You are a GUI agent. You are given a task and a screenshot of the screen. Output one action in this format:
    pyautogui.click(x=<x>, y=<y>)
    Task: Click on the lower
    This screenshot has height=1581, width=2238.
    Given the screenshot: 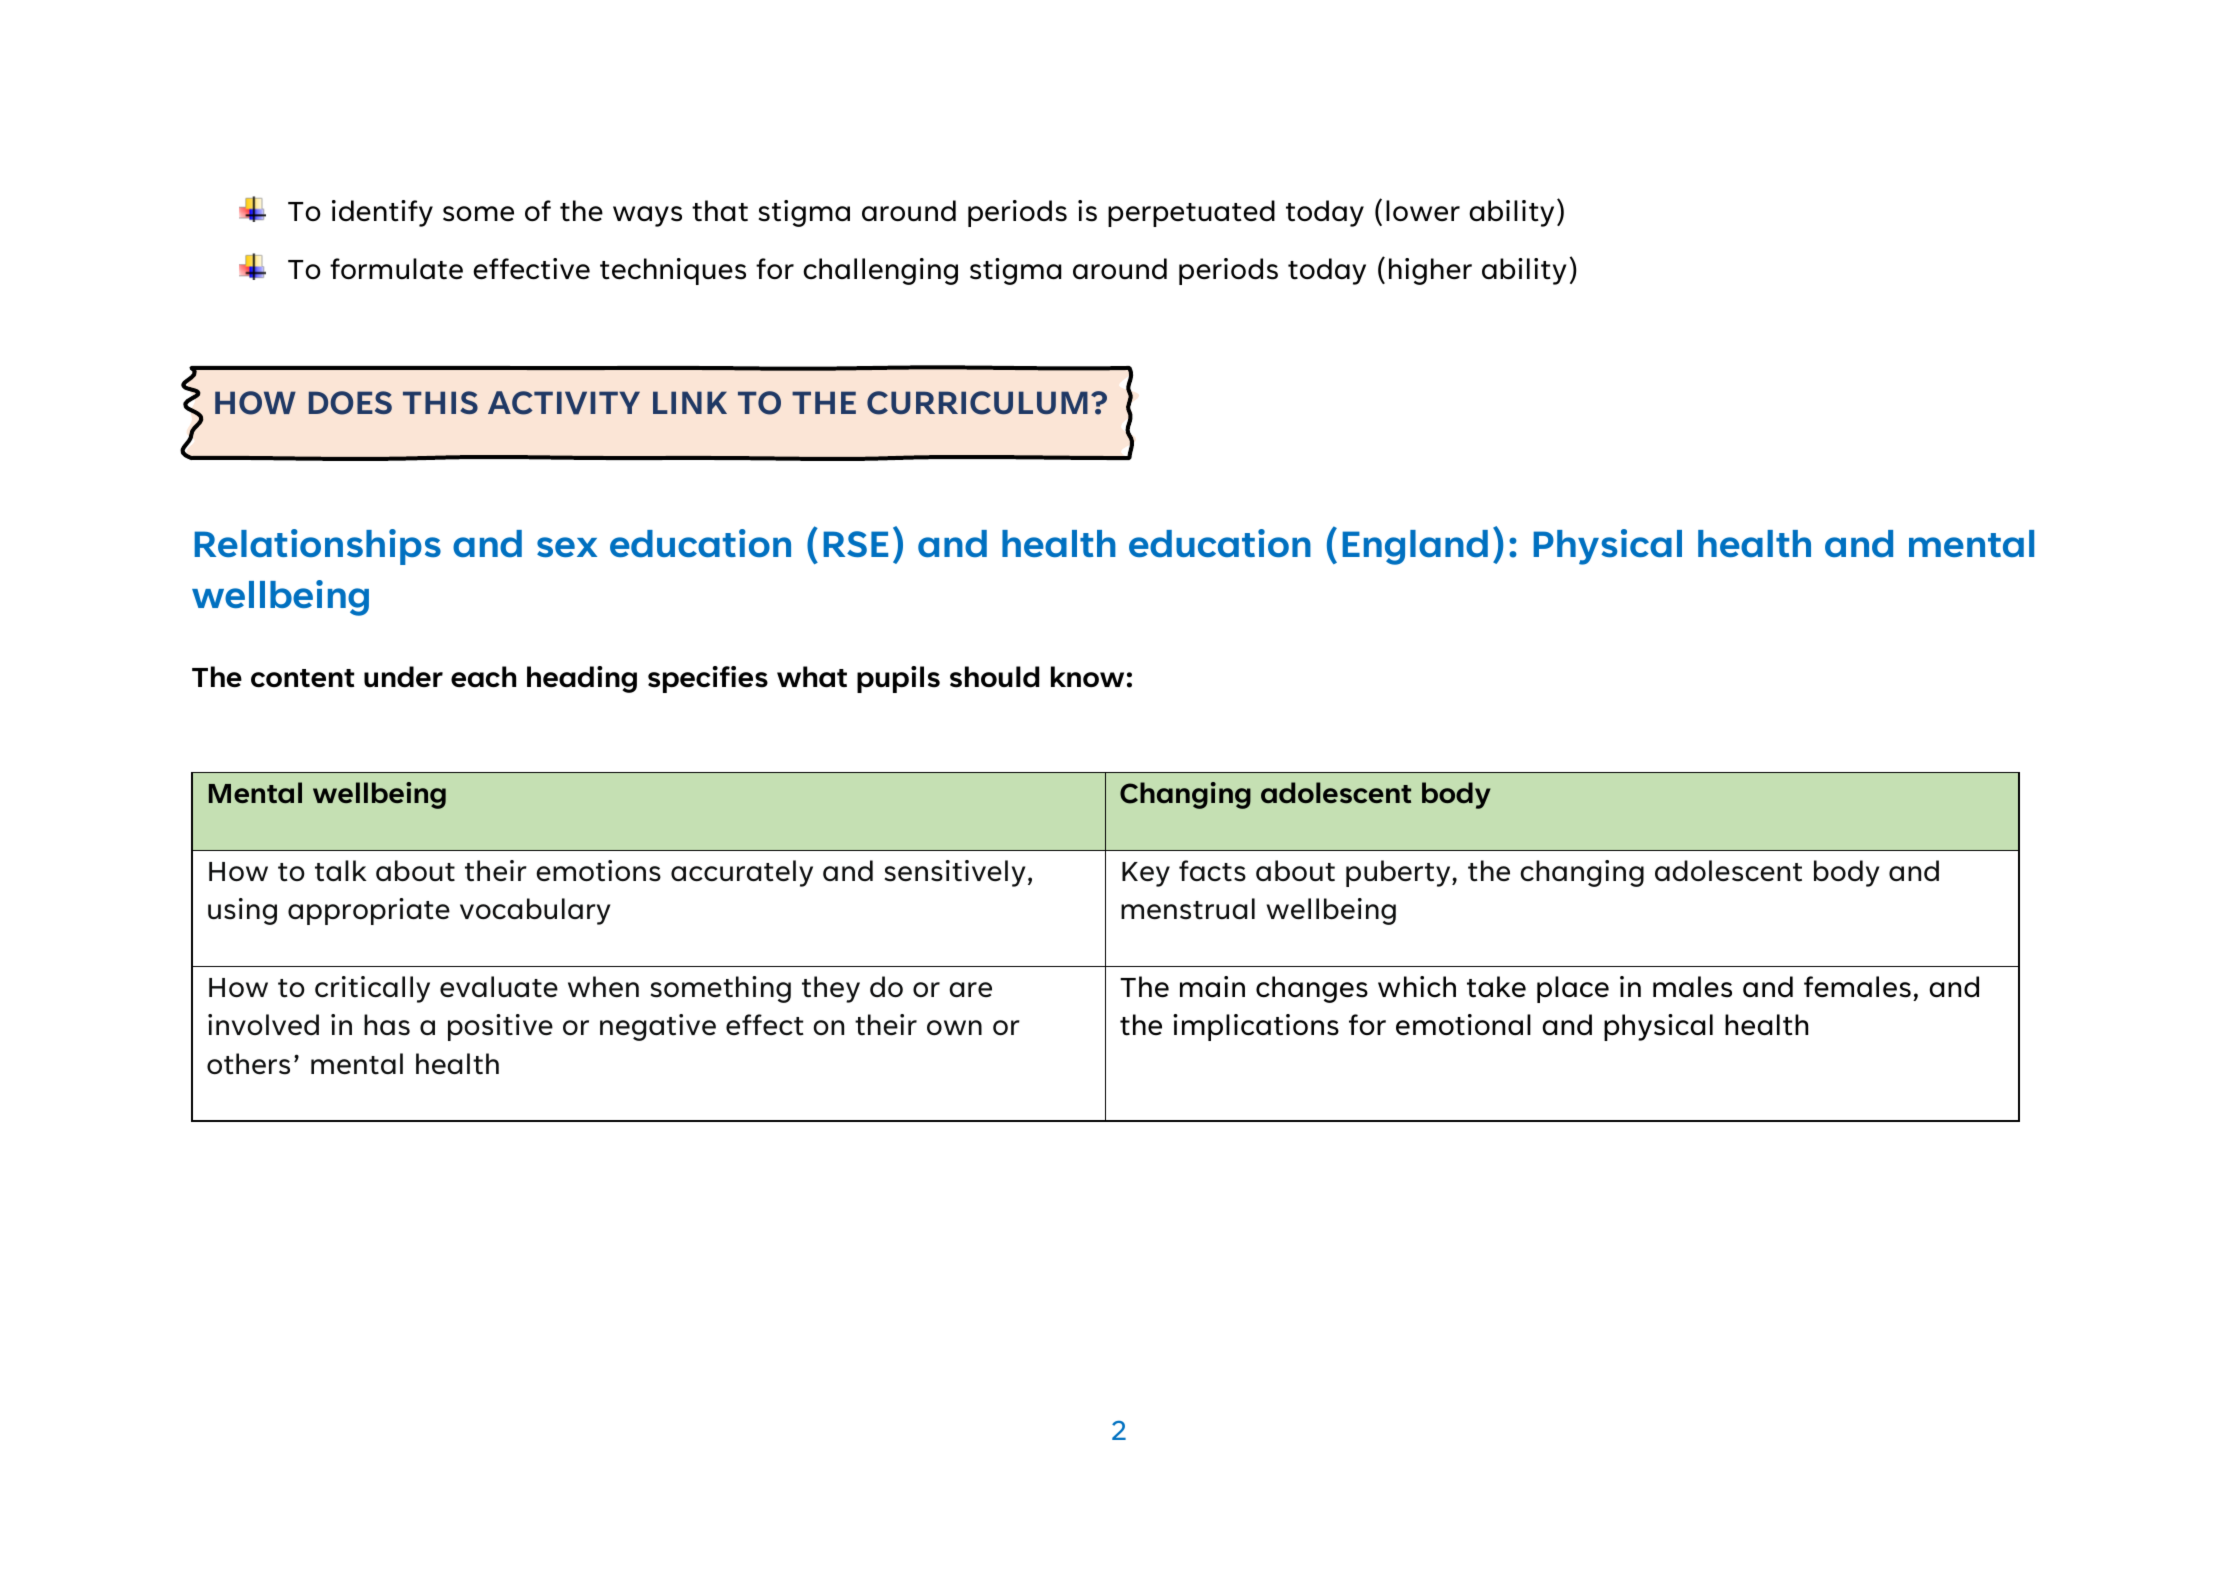 What is the action you would take?
    pyautogui.click(x=1423, y=211)
